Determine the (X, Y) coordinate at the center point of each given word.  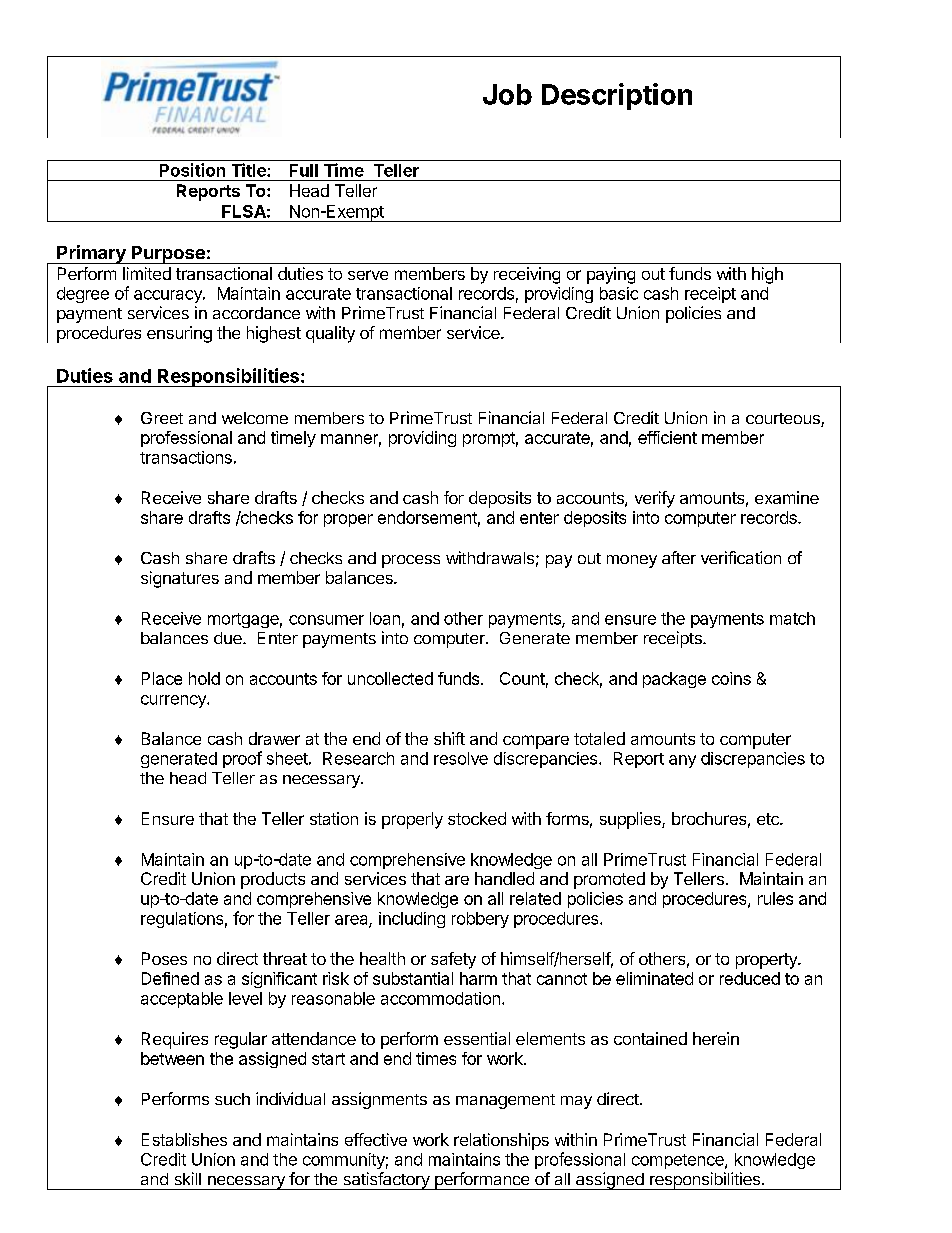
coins (731, 678)
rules (775, 898)
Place (162, 678)
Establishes (184, 1139)
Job (507, 94)
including (412, 920)
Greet (162, 418)
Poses (164, 958)
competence (679, 1161)
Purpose (168, 255)
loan (385, 618)
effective (376, 1139)
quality (330, 334)
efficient (667, 437)
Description (617, 96)
